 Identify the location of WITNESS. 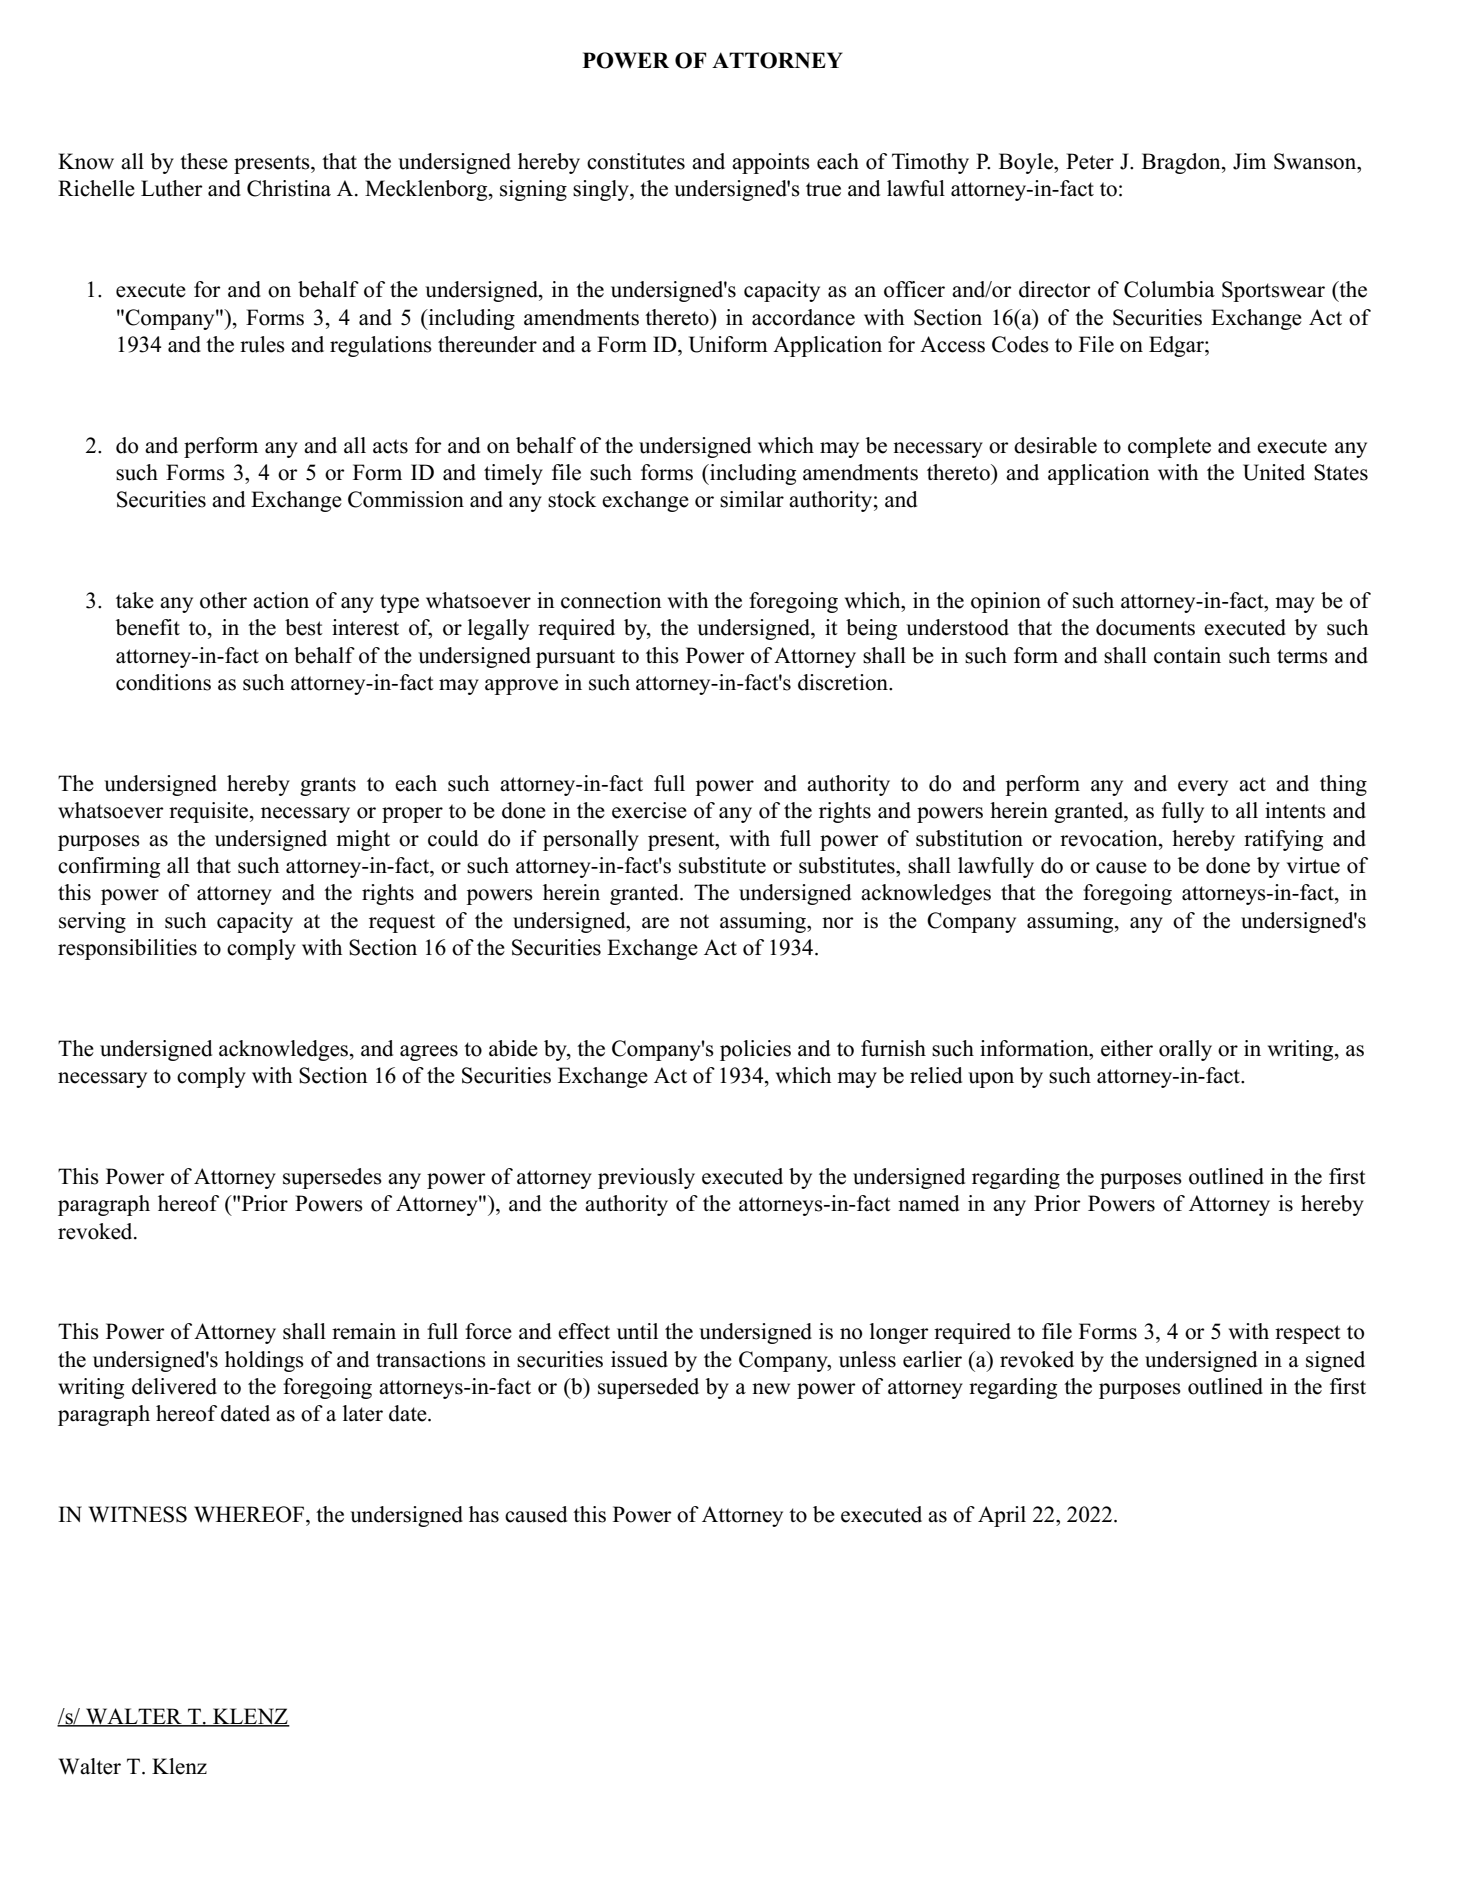
(137, 1514).
